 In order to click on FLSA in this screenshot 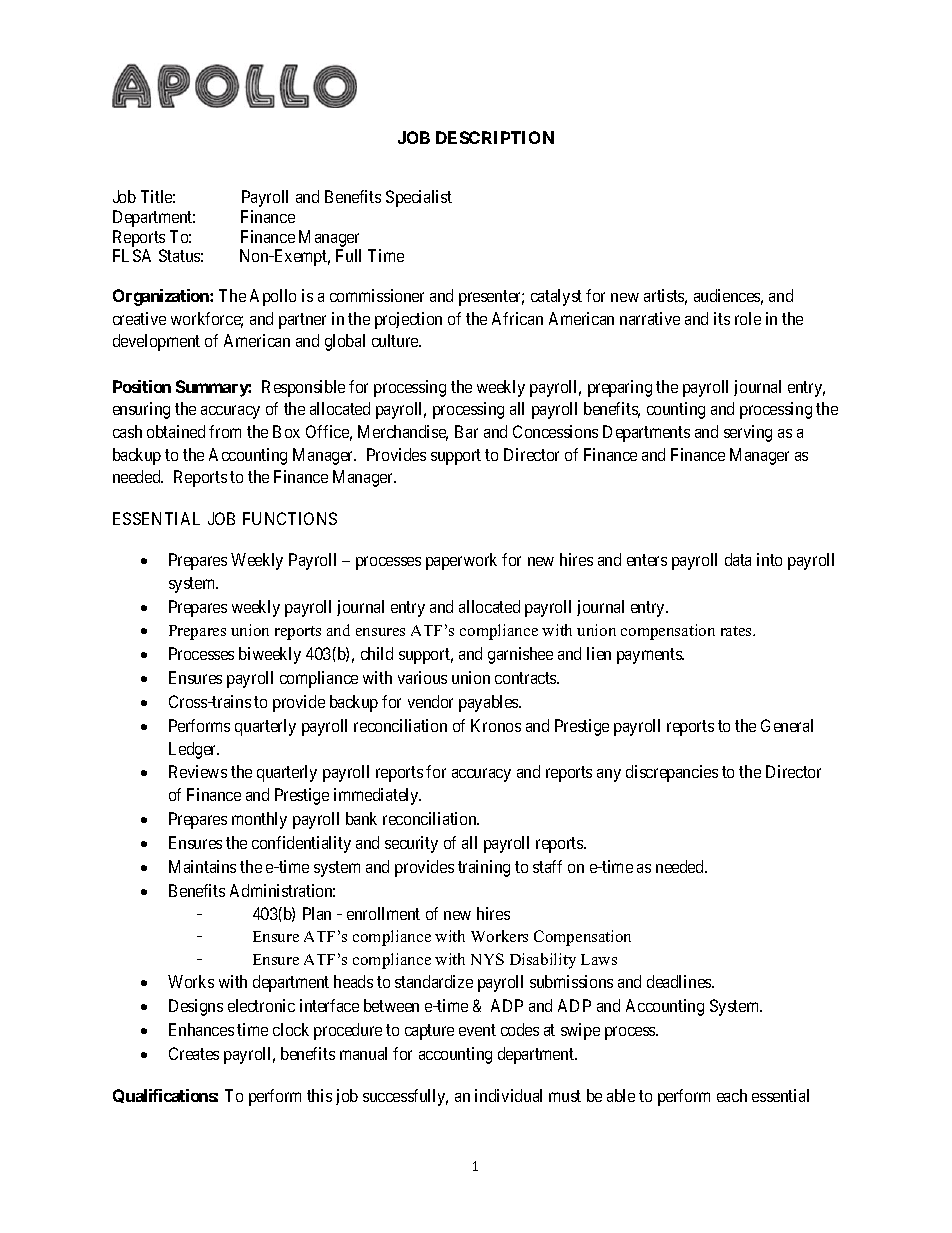, I will do `click(132, 255)`.
